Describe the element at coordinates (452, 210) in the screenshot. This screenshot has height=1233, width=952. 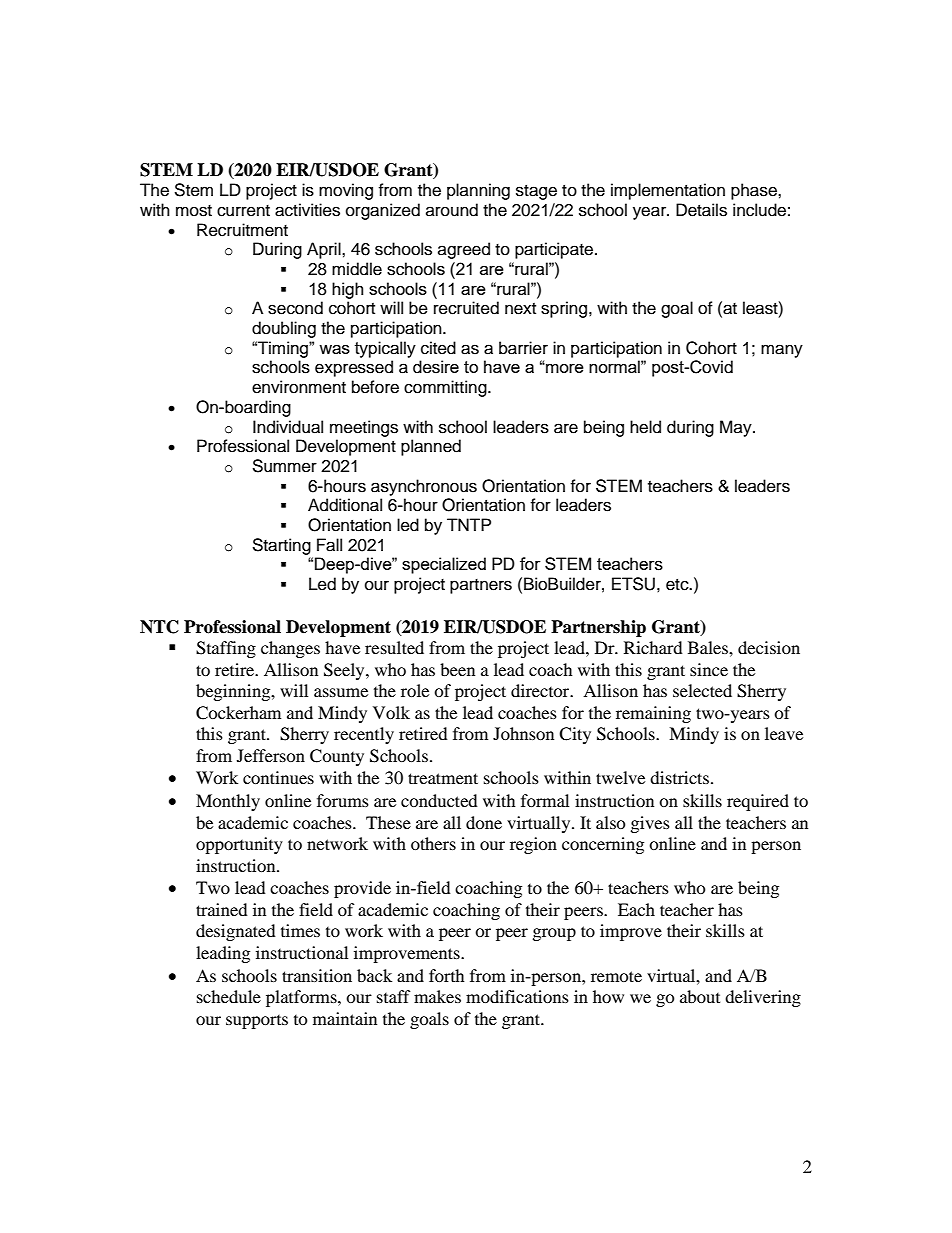
I see `around` at that location.
